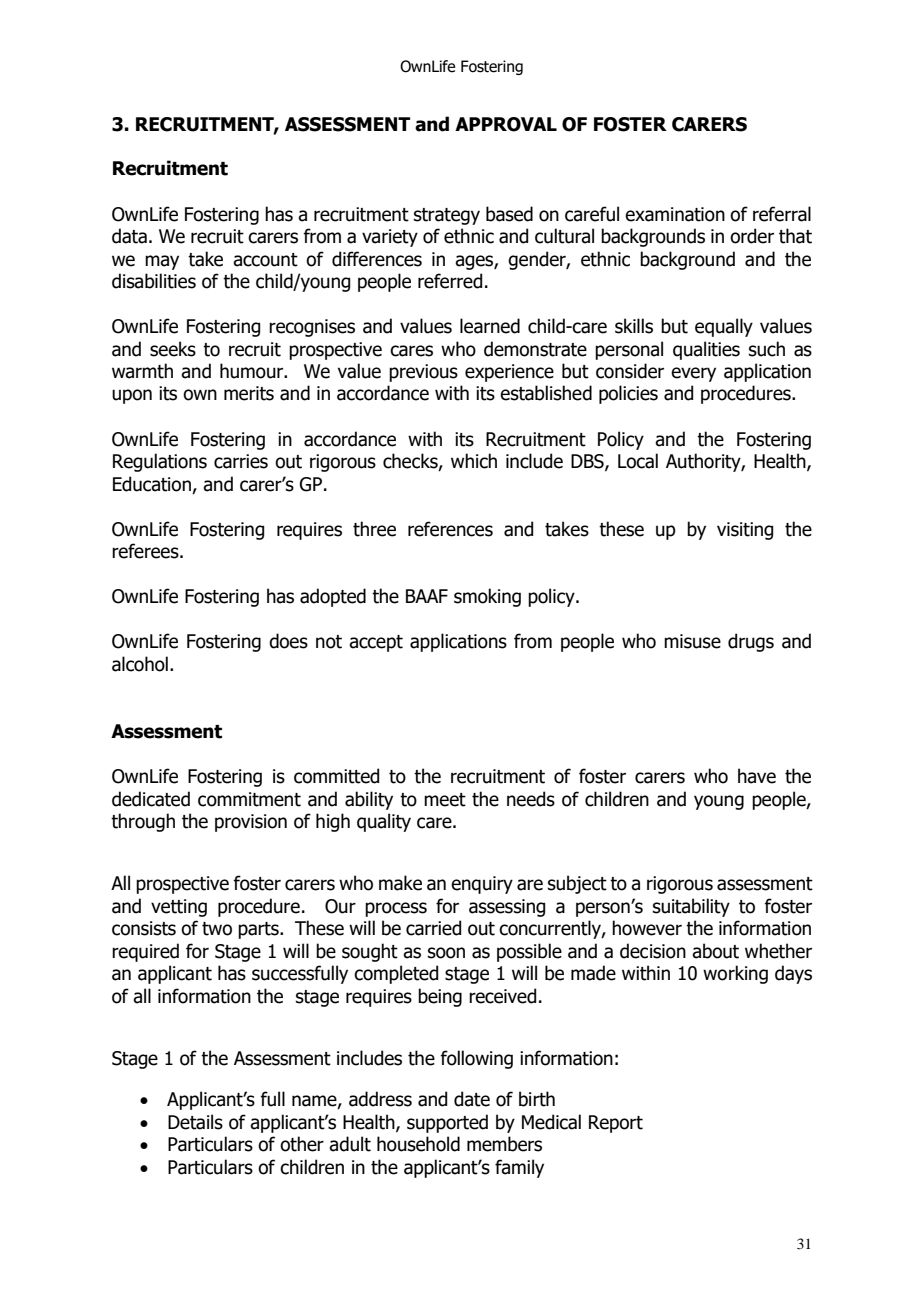 This screenshot has height=1308, width=924. Describe the element at coordinates (675, 214) in the screenshot. I see `examination` at that location.
